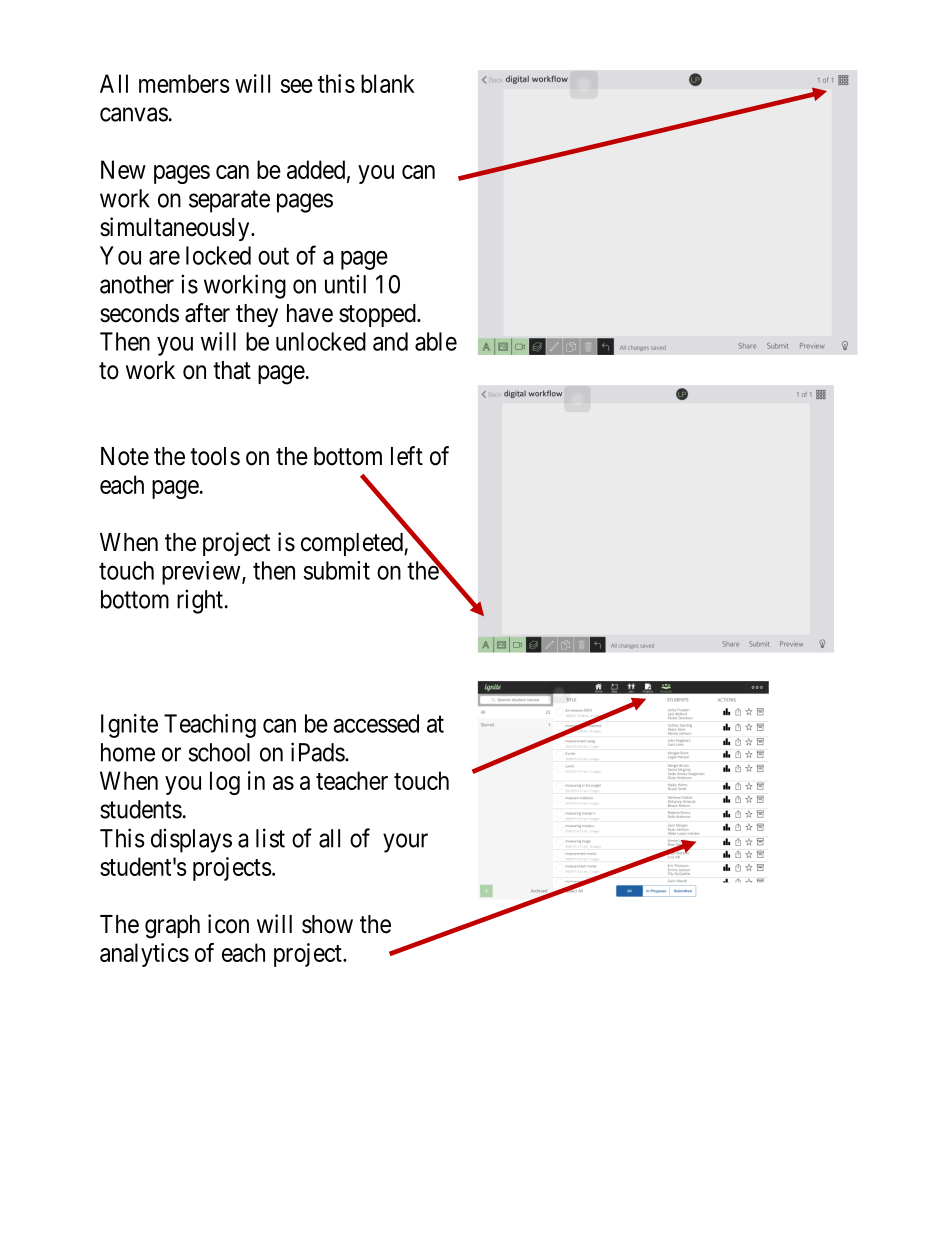 Image resolution: width=952 pixels, height=1233 pixels. What do you see at coordinates (184, 83) in the screenshot?
I see `members` at bounding box center [184, 83].
